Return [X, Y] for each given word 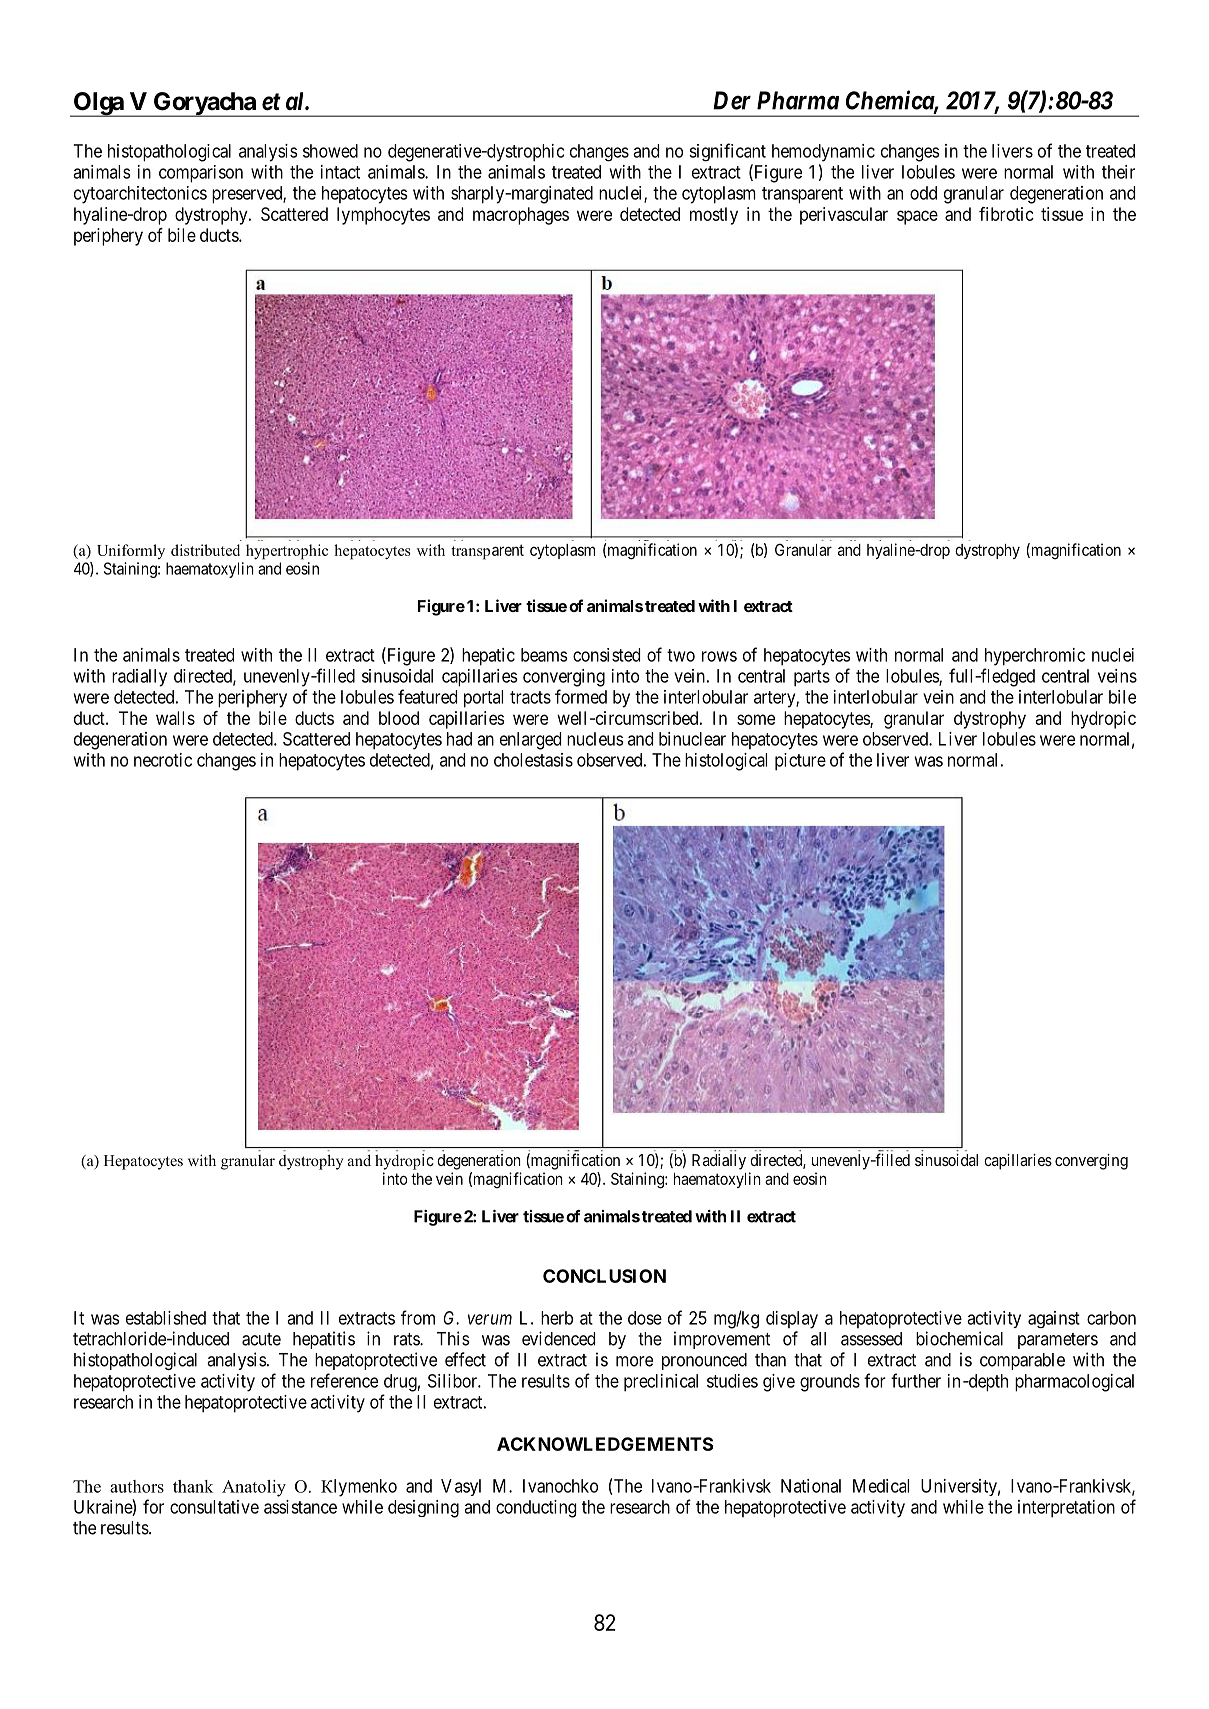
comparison [201, 174]
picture [800, 762]
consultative [214, 1507]
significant [727, 152]
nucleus [595, 739]
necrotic [163, 760]
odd [923, 193]
